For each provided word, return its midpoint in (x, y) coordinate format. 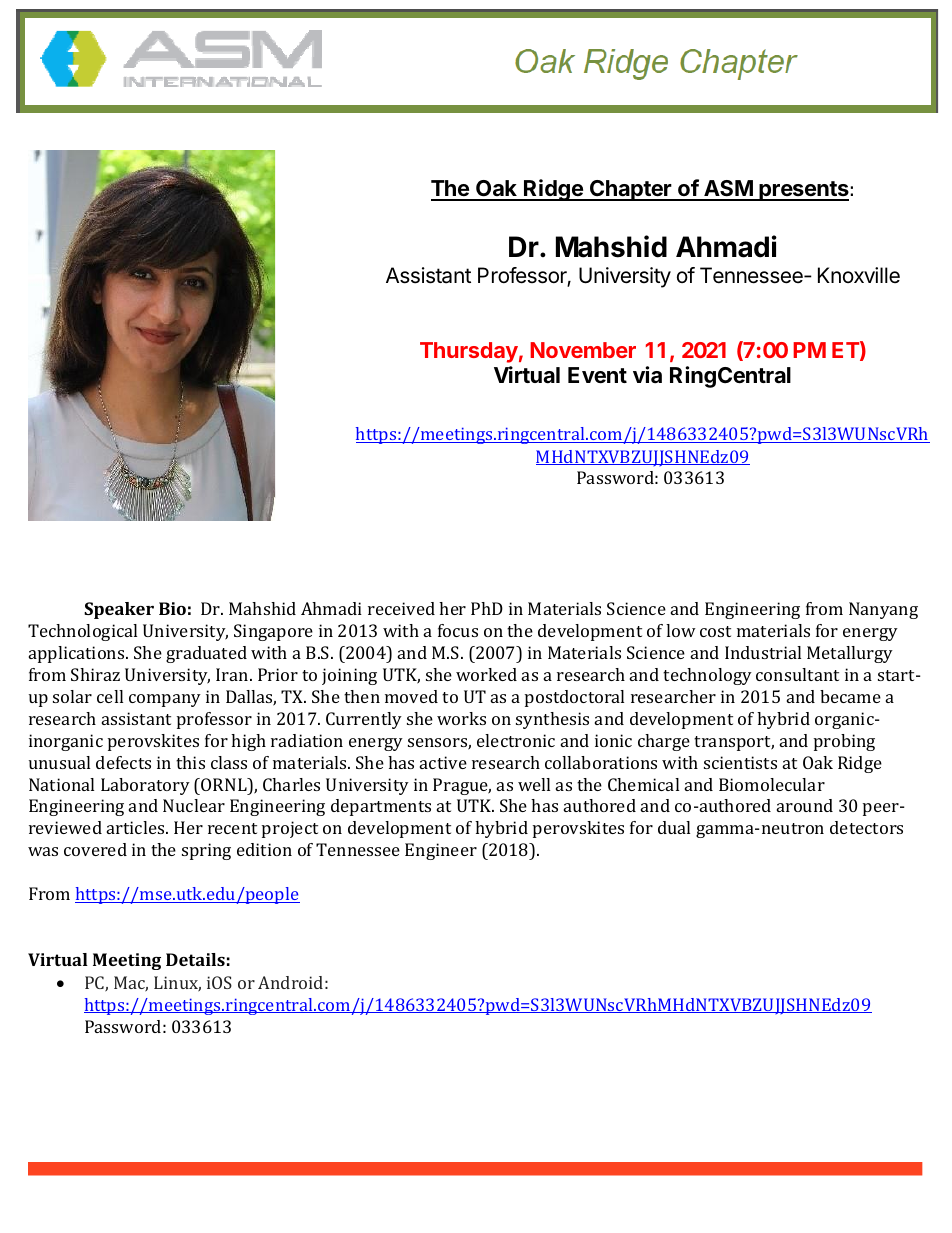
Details (195, 959)
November (583, 350)
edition (264, 849)
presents (803, 191)
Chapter (630, 190)
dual (674, 827)
